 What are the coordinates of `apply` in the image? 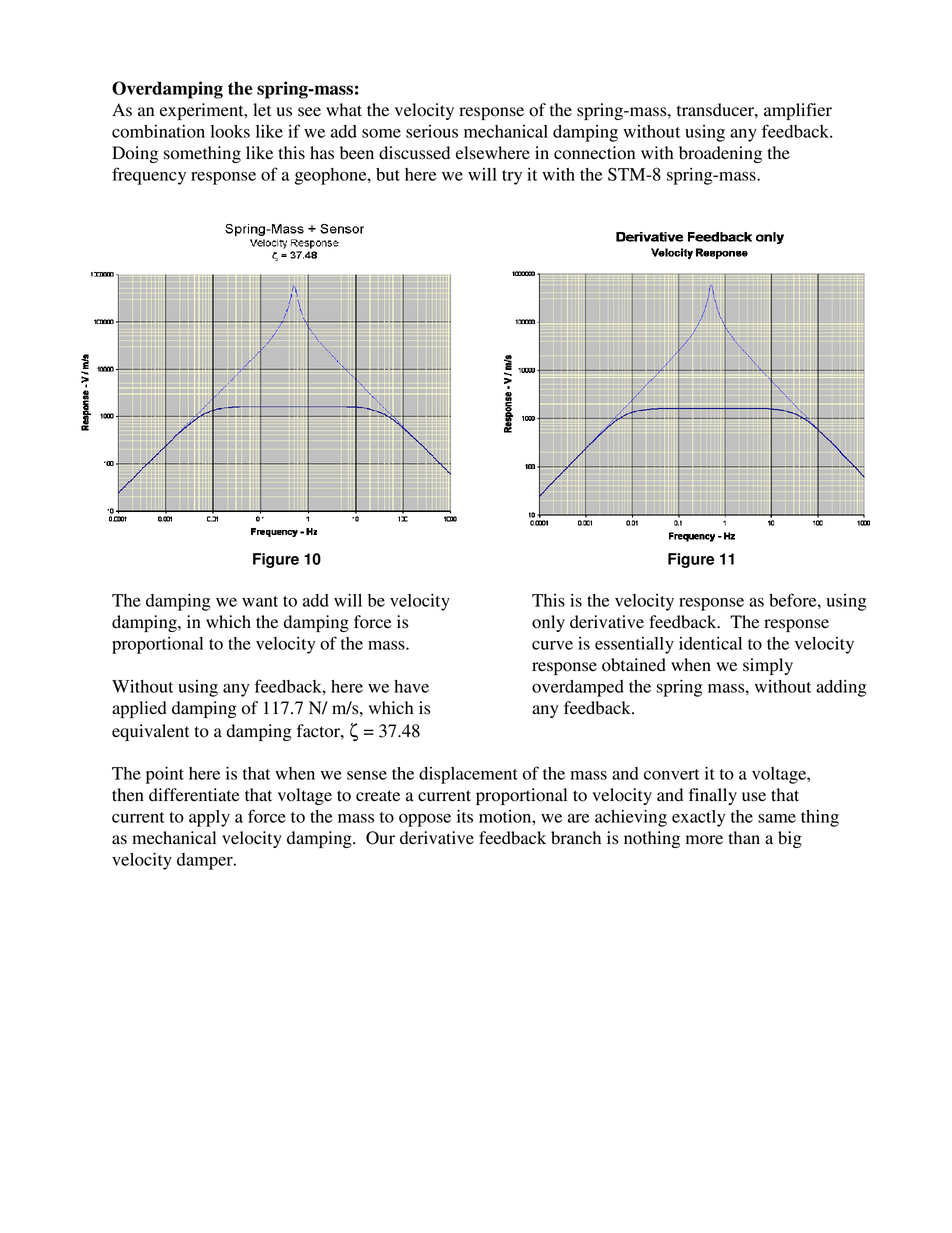 It's located at (209, 818).
